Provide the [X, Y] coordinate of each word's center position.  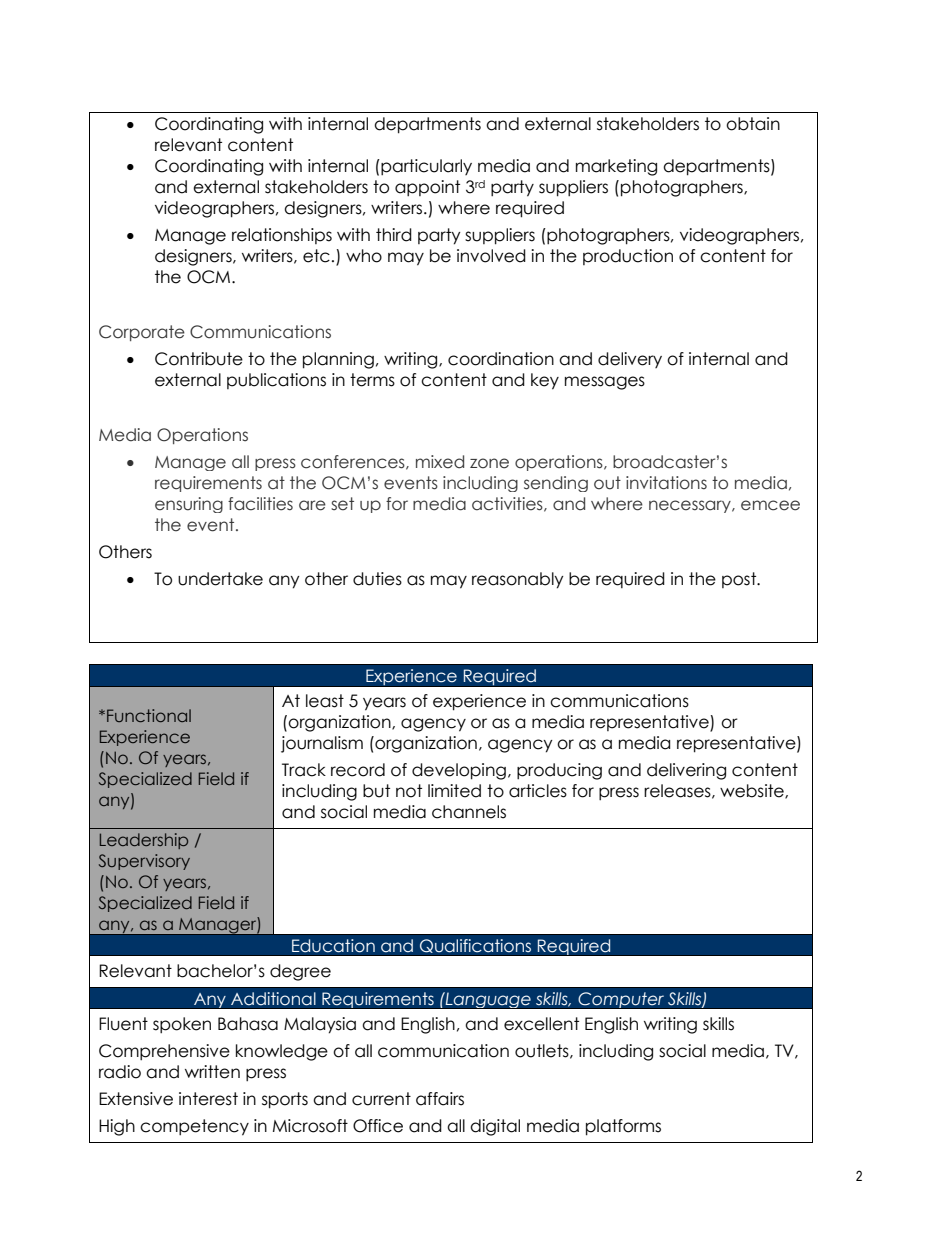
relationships [282, 236]
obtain [753, 124]
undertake [220, 579]
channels [469, 812]
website [753, 791]
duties [377, 579]
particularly [425, 167]
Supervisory [144, 862]
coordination [501, 359]
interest [208, 1099]
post [740, 580]
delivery [630, 360]
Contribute [199, 359]
